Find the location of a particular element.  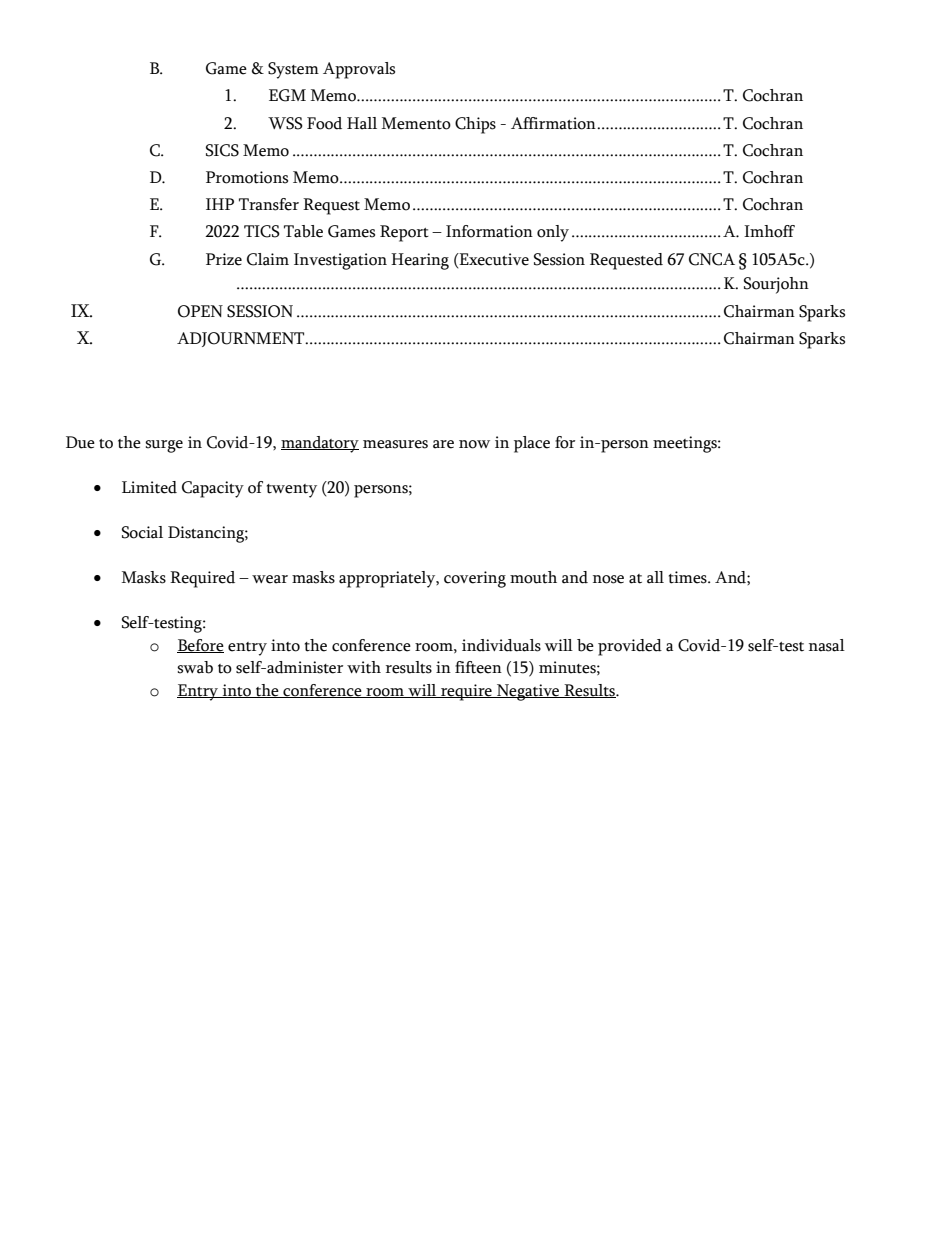

place is located at coordinates (532, 444).
